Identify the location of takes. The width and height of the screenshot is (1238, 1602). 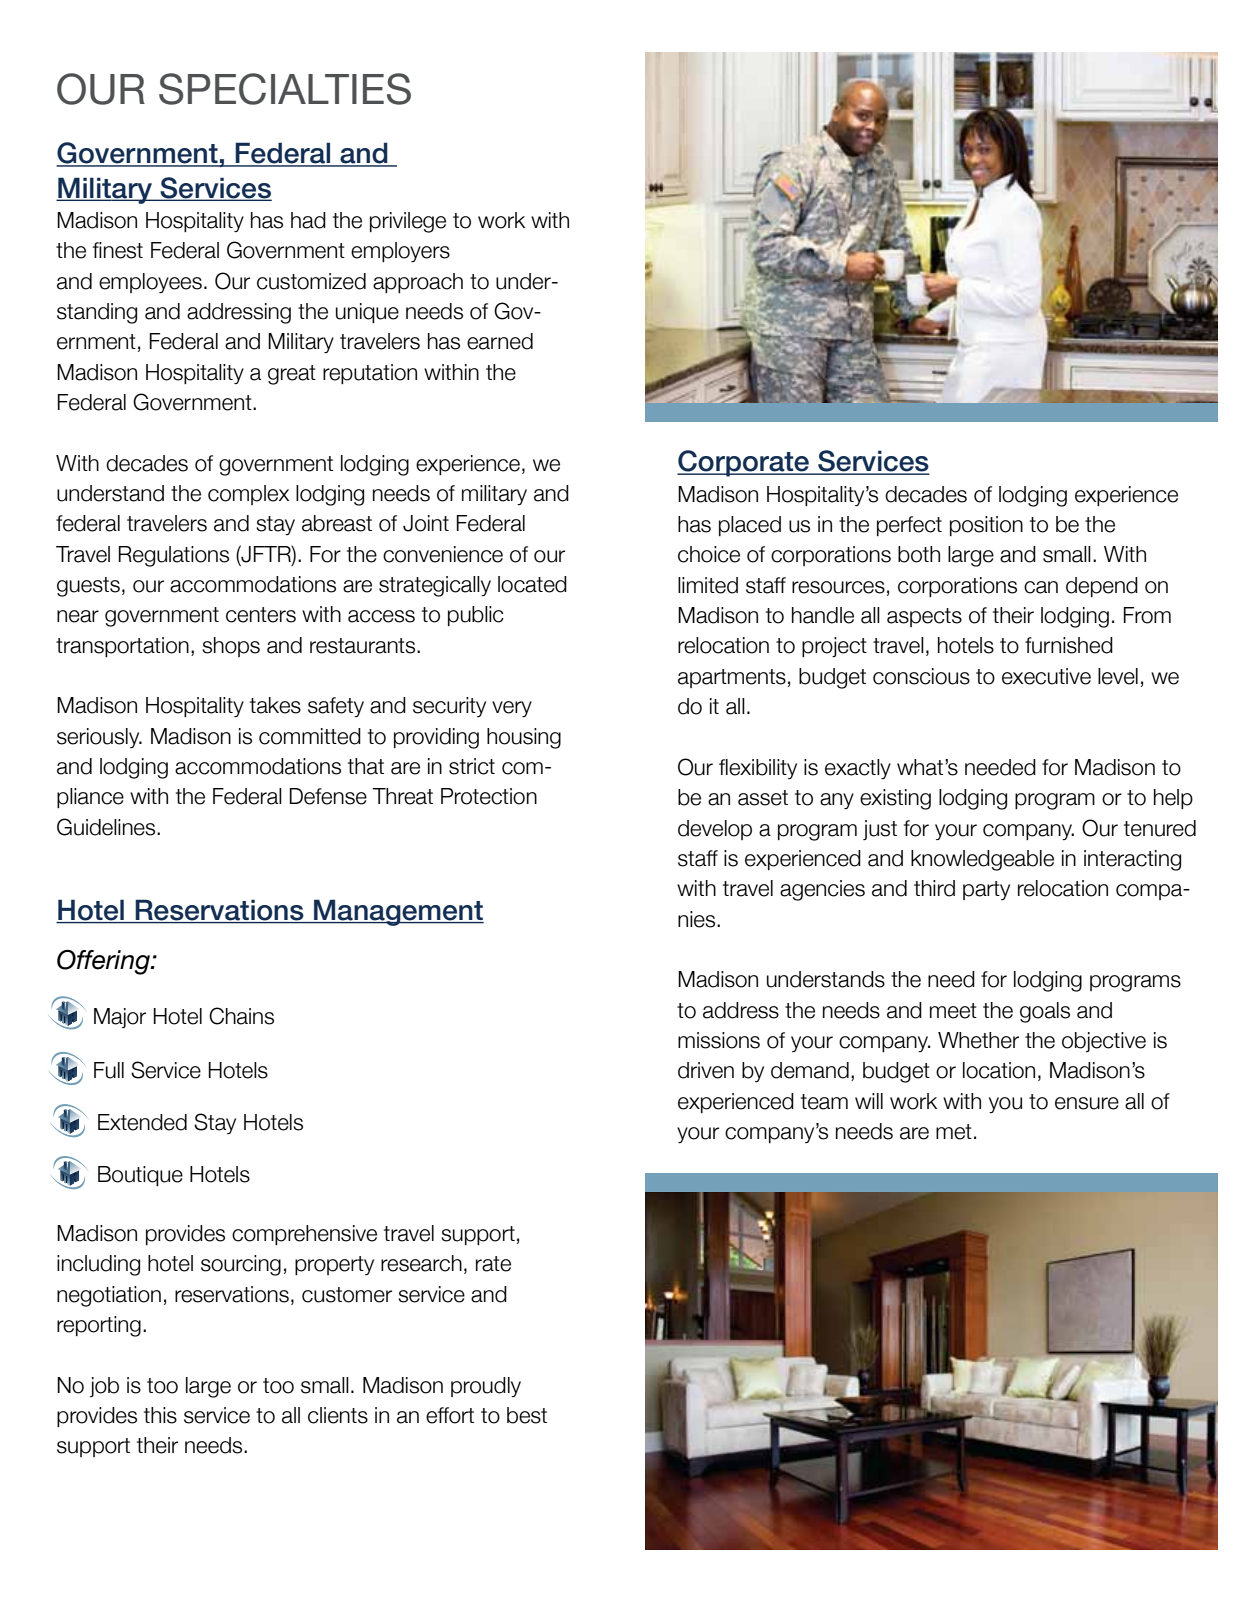
(275, 705).
